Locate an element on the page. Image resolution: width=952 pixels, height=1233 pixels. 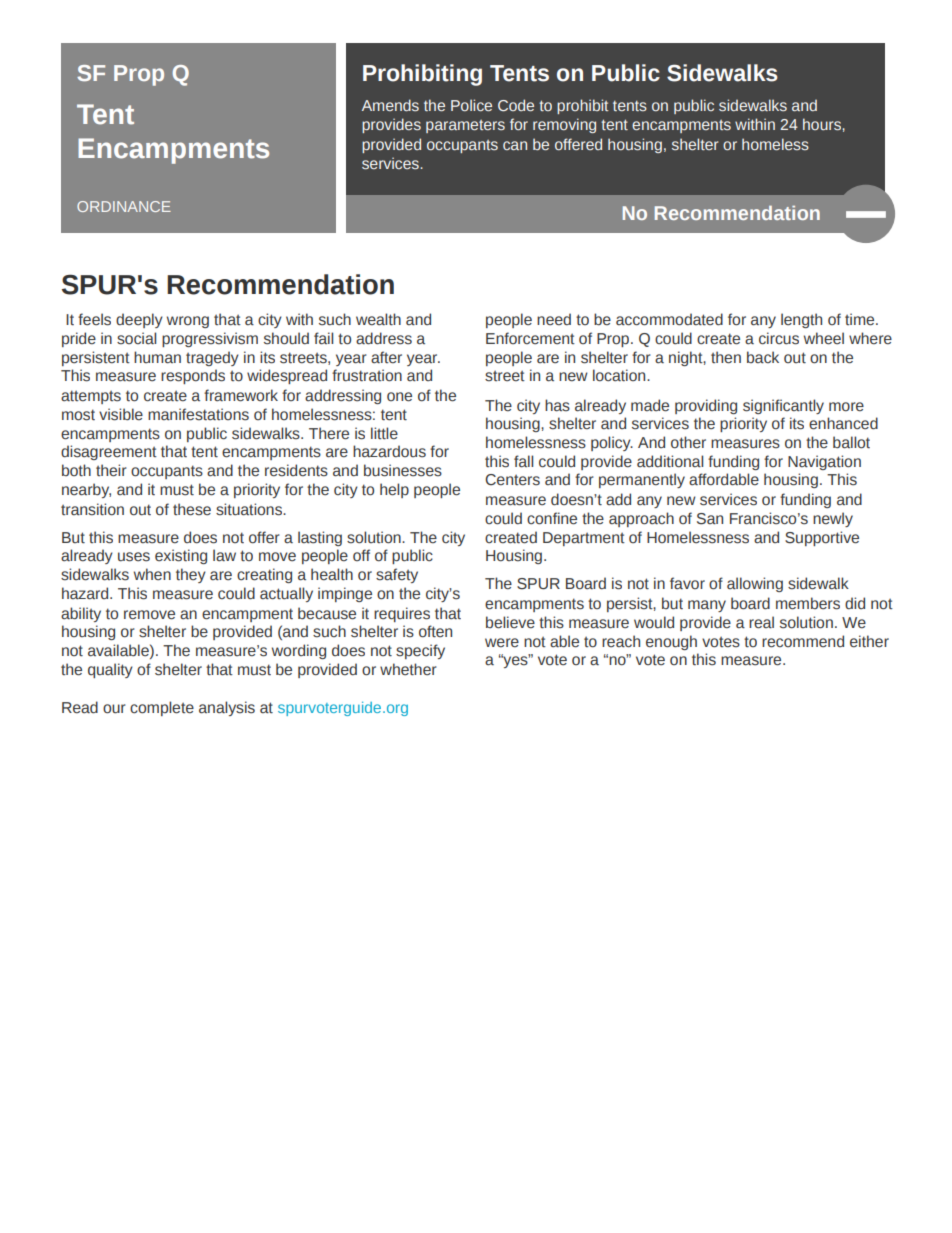
parameters is located at coordinates (465, 126).
